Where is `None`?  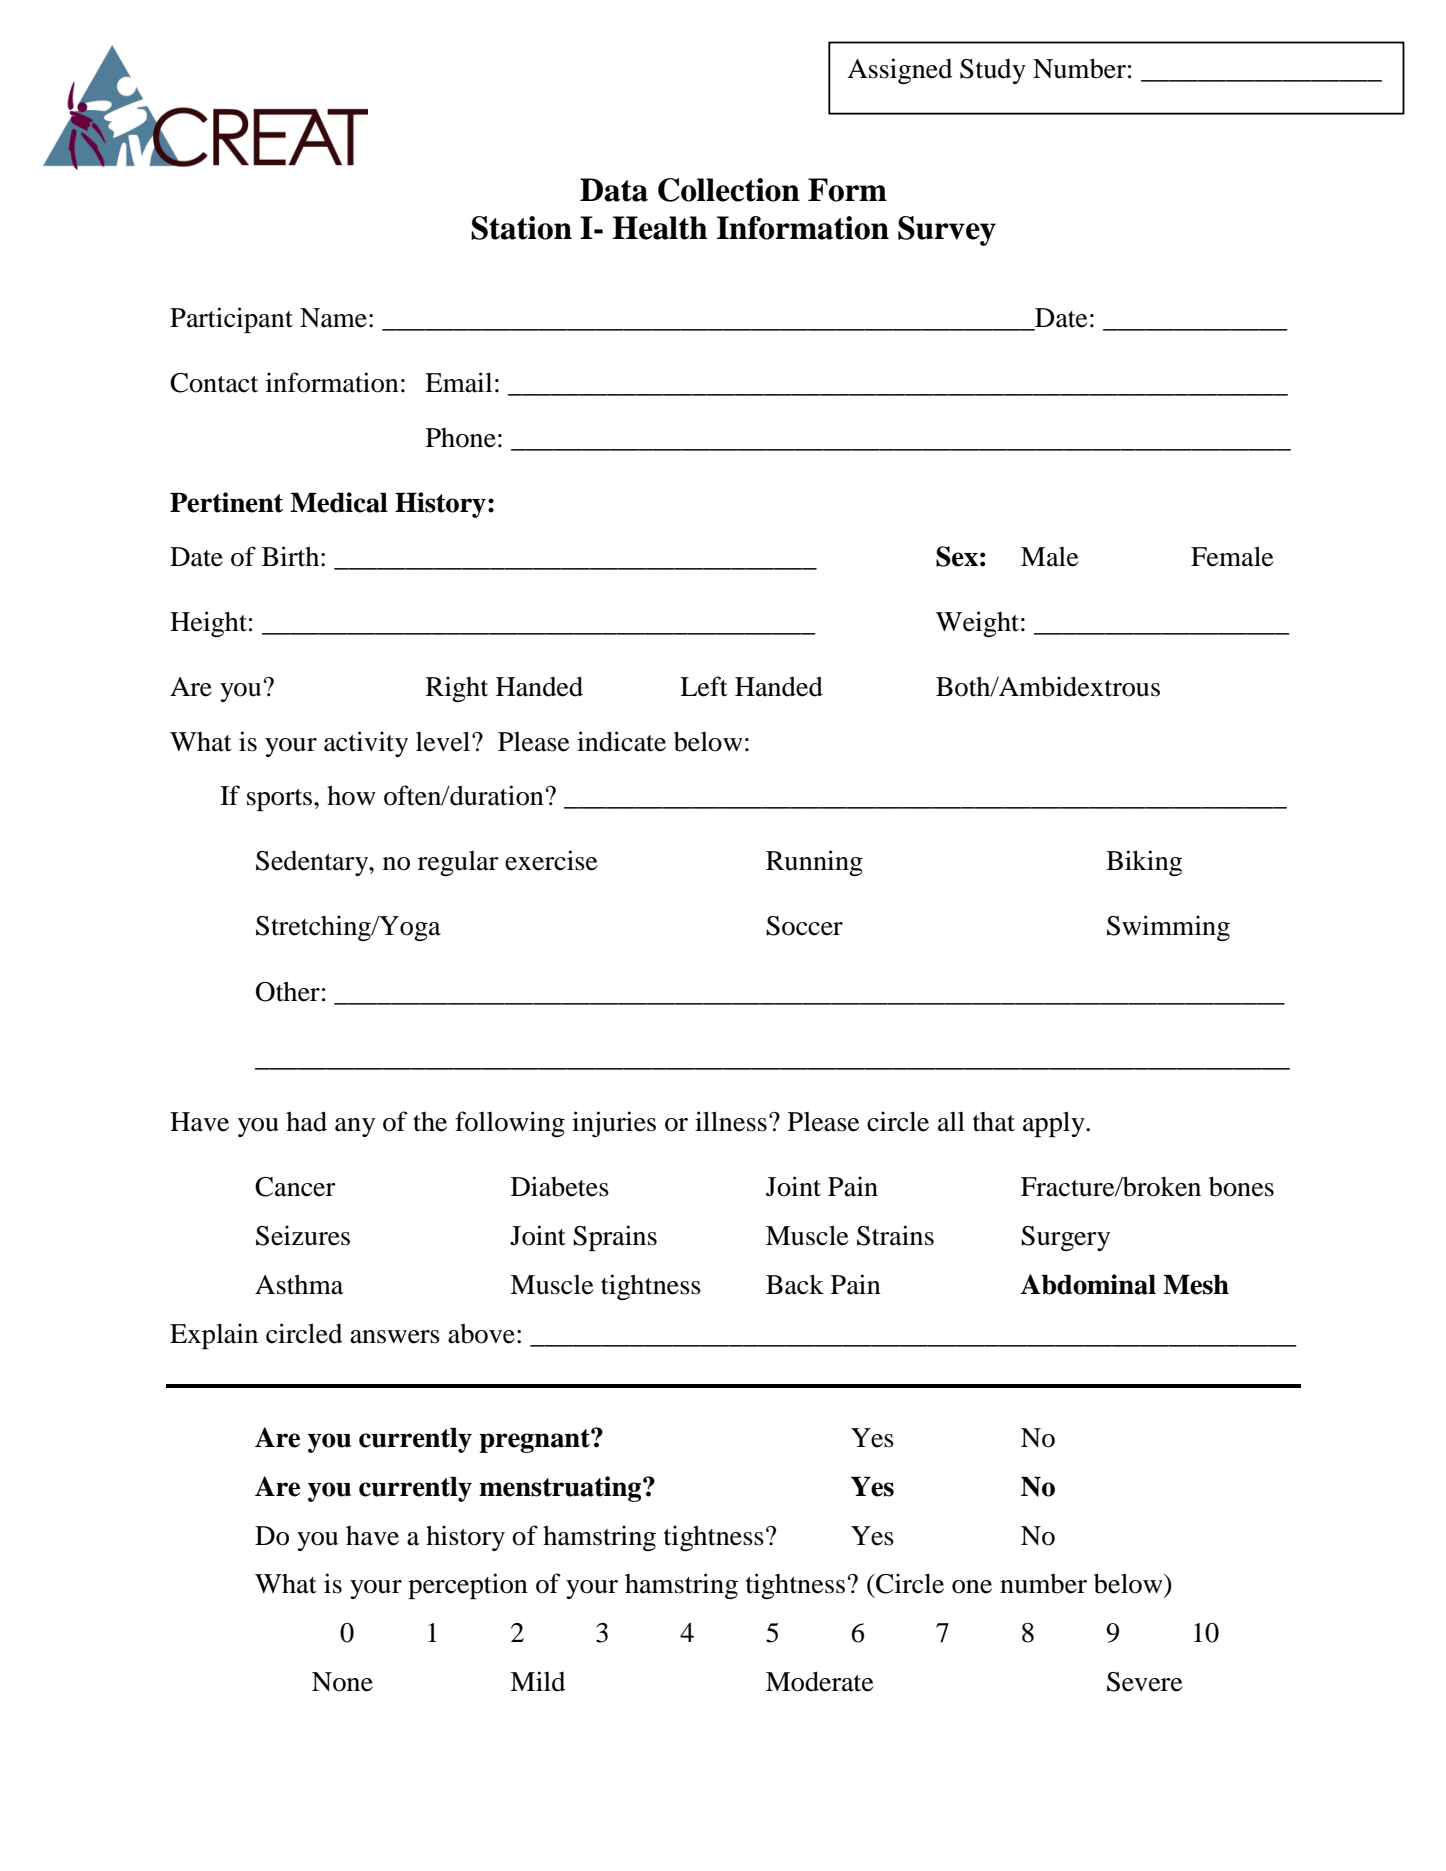 None is located at coordinates (342, 1682).
